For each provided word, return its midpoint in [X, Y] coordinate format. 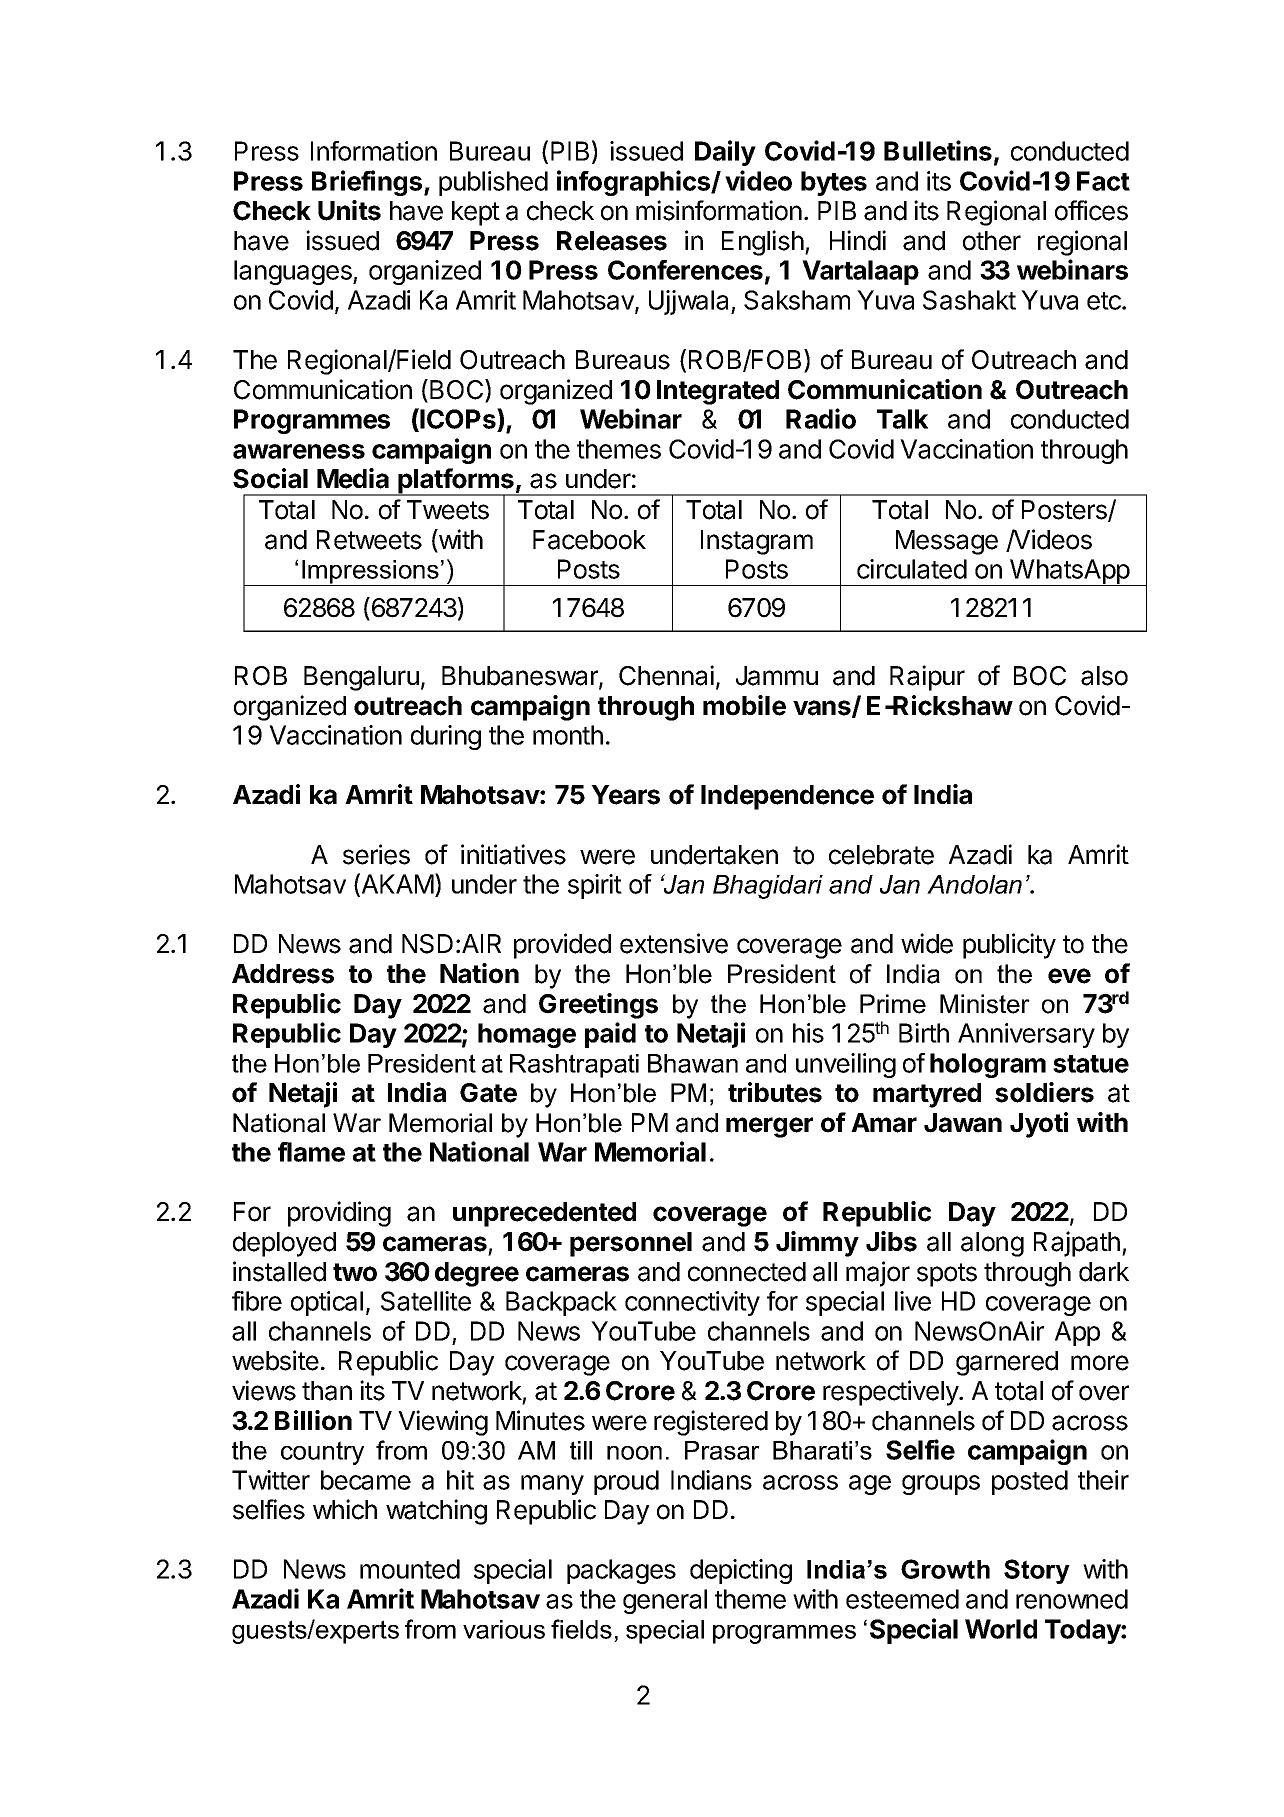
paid [610, 1035]
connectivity [692, 1303]
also [1104, 676]
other [992, 241]
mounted [410, 1569]
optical [327, 1303]
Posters [1065, 511]
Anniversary [1026, 1035]
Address [283, 974]
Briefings [368, 183]
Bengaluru [361, 678]
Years [625, 795]
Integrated [718, 392]
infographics [634, 183]
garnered [1007, 1363]
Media [353, 478]
